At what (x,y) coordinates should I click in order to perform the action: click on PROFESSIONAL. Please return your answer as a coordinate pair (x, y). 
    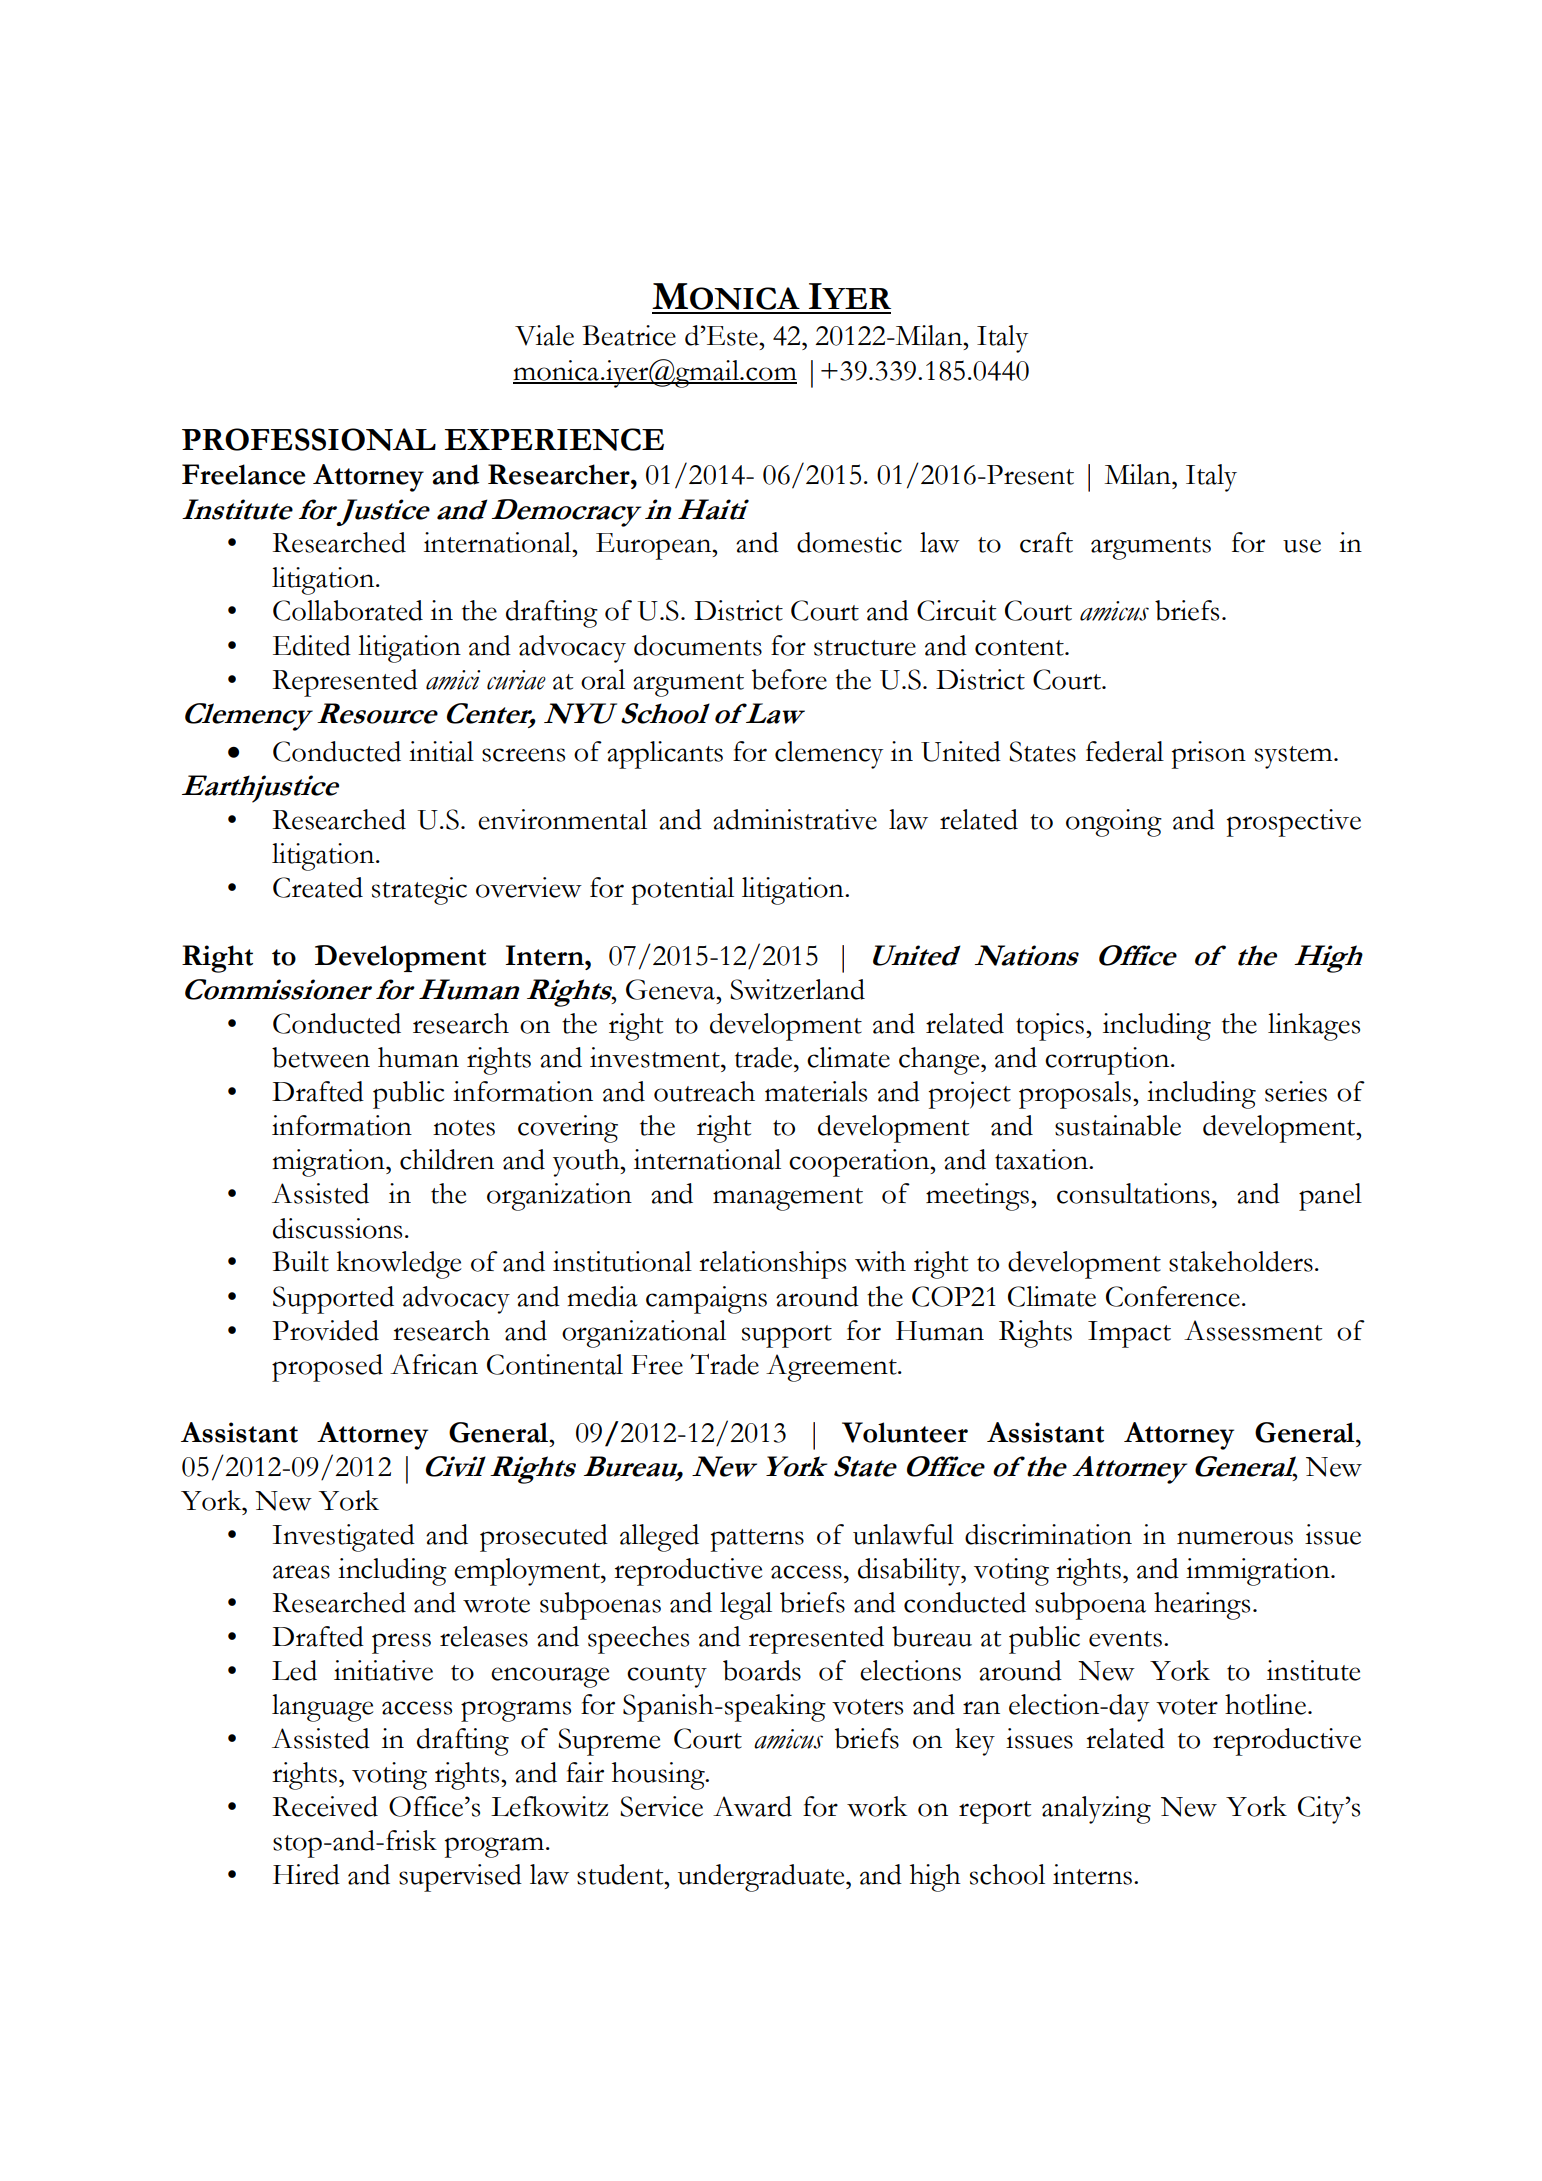
    Looking at the image, I should click on (309, 439).
